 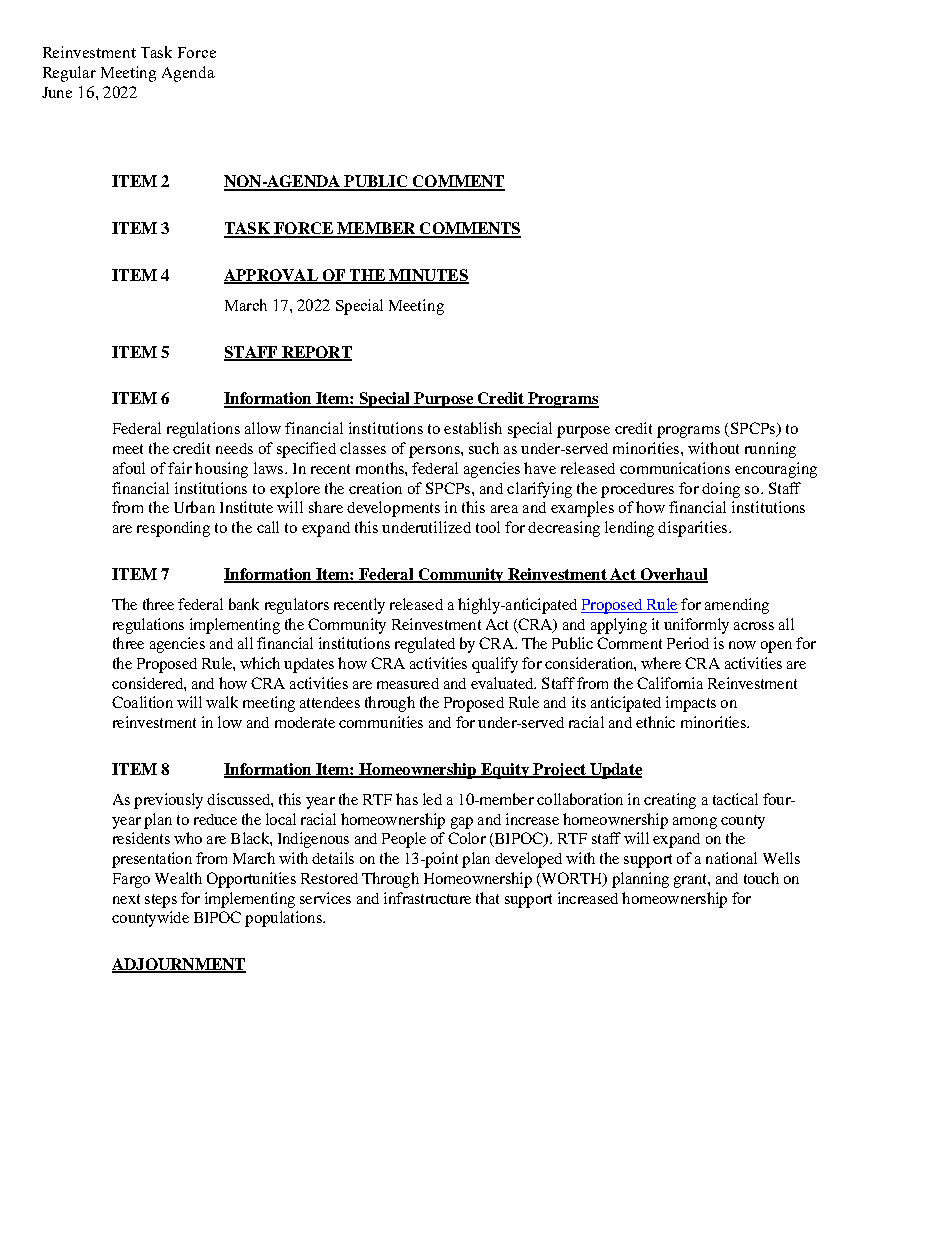 What do you see at coordinates (179, 965) in the document?
I see `ADJOURNMENT` at bounding box center [179, 965].
